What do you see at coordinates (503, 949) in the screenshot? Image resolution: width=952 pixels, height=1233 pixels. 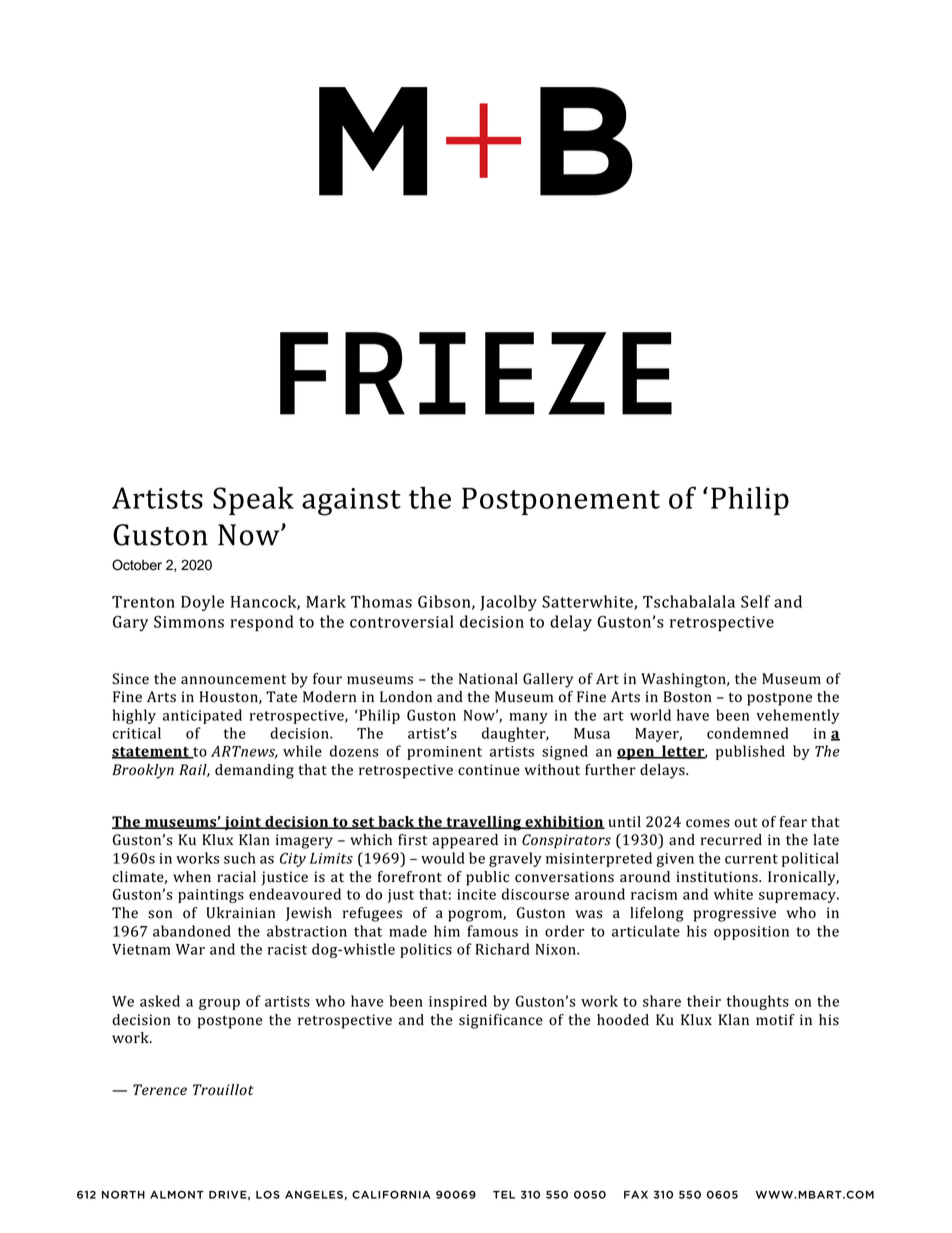 I see `Richard` at bounding box center [503, 949].
